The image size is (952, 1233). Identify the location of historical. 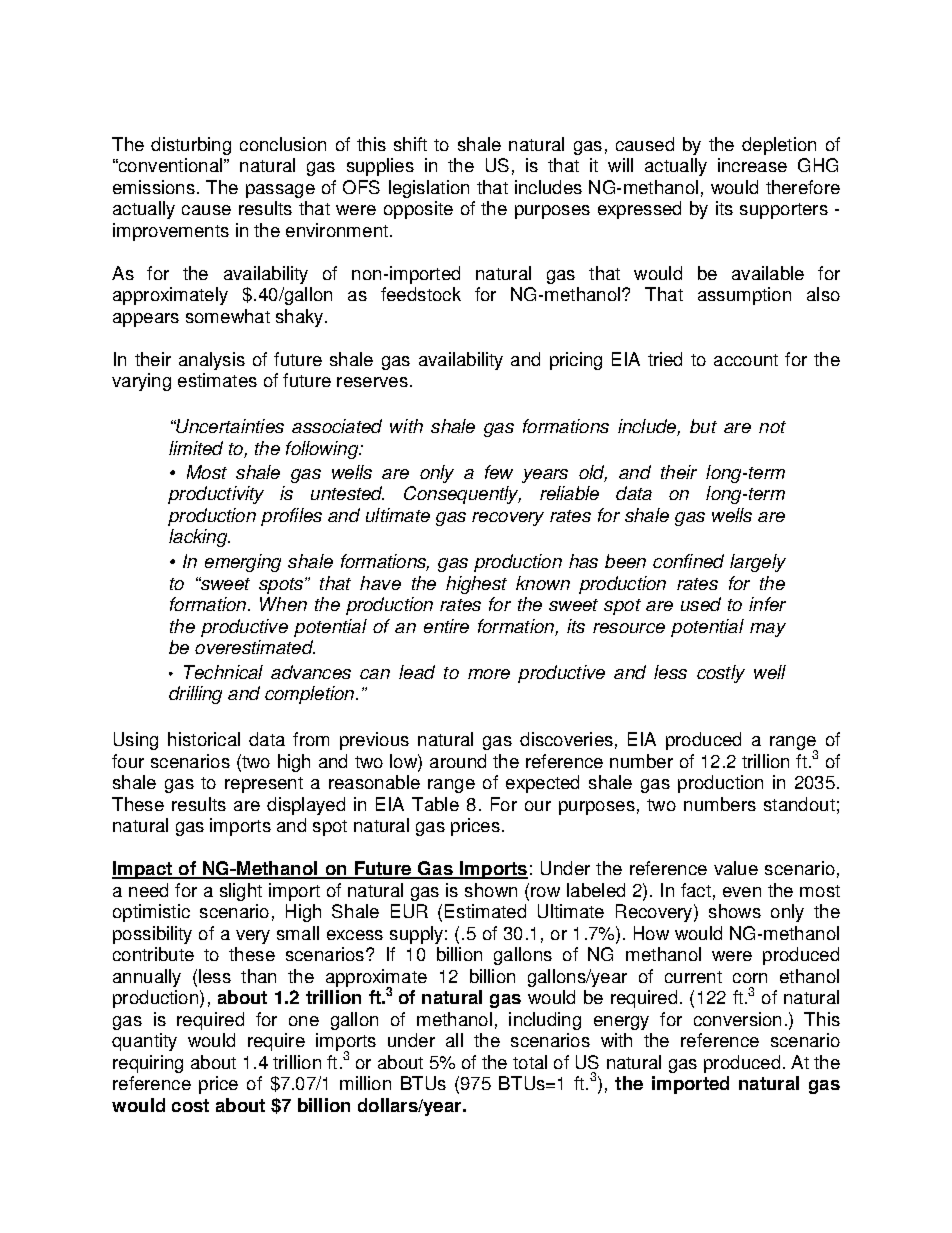
(204, 739).
